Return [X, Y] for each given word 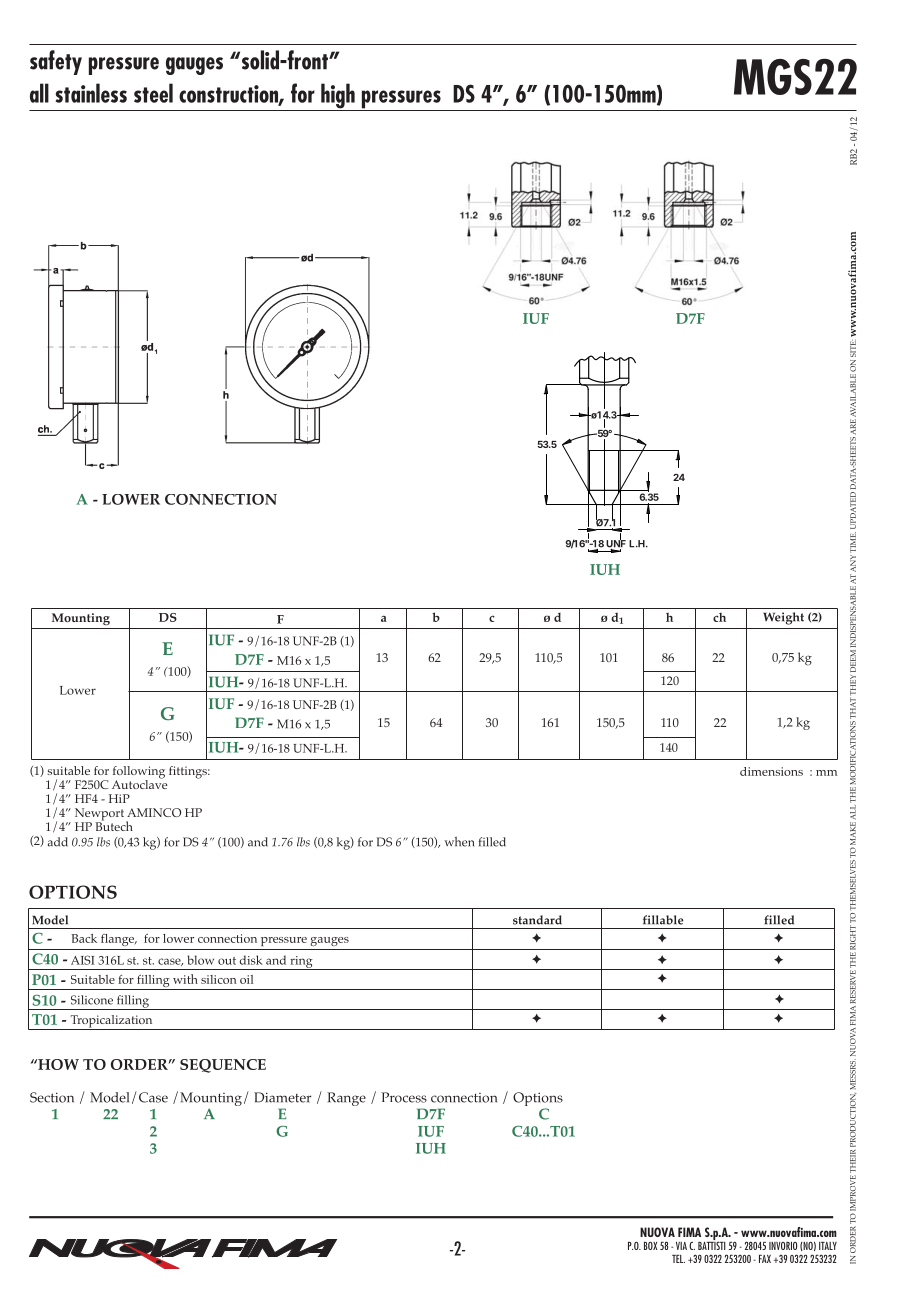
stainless [91, 93]
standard [537, 920]
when [459, 842]
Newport [99, 815]
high [338, 97]
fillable [663, 920]
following [139, 773]
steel [153, 93]
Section [52, 1097]
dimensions [771, 771]
